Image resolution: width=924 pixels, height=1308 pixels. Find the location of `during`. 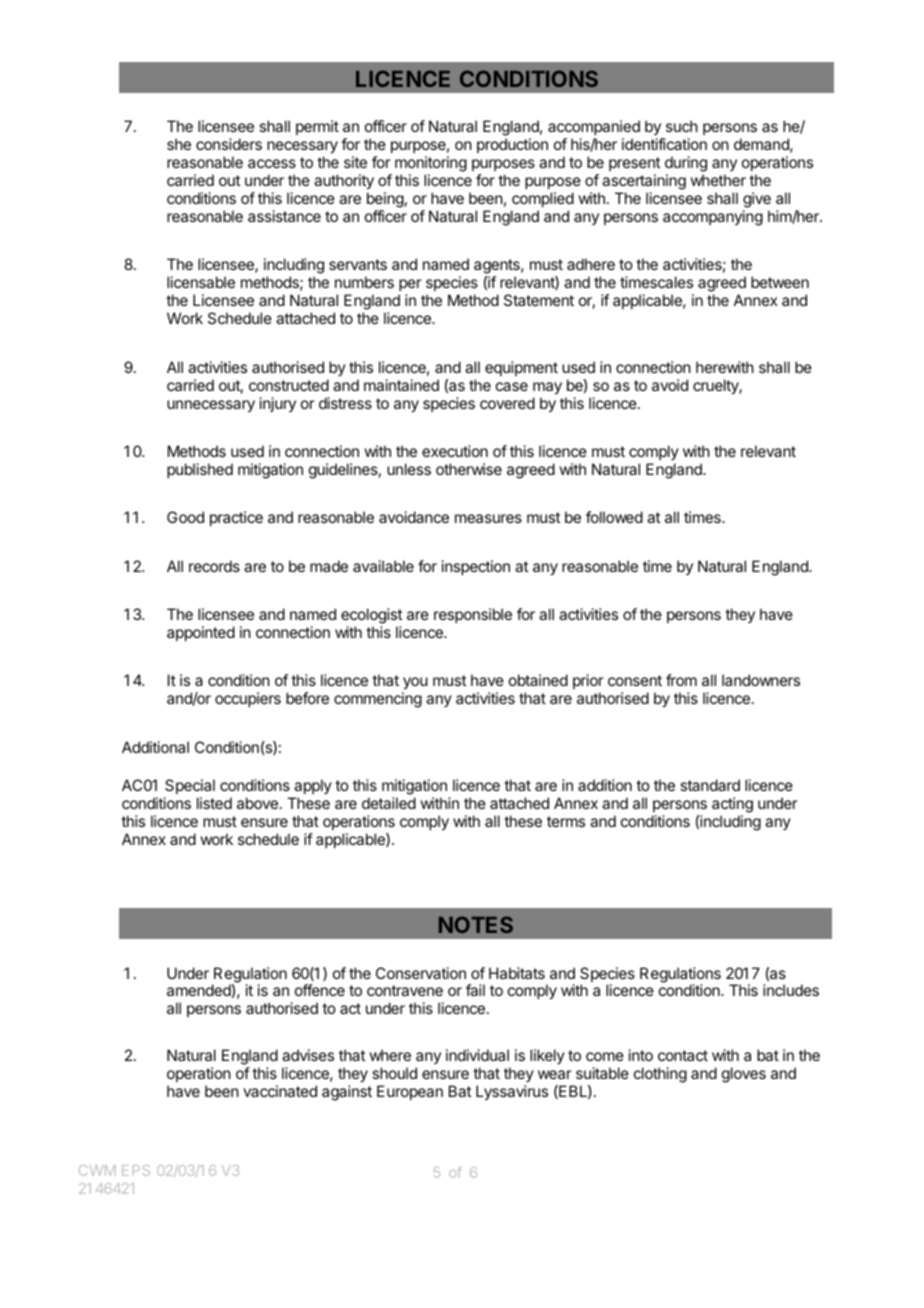

during is located at coordinates (686, 165).
